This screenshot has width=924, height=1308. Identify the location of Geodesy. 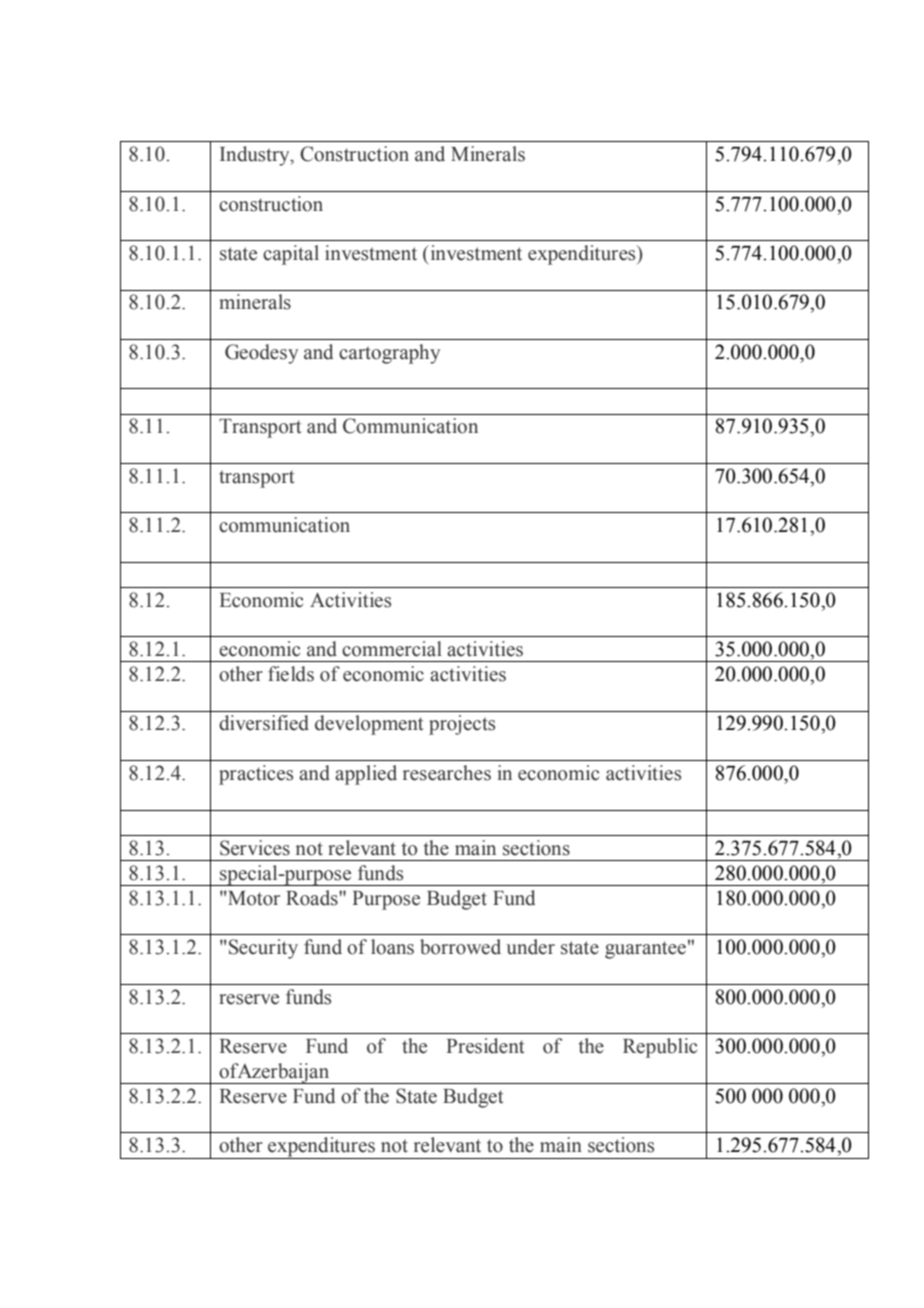
(261, 354).
